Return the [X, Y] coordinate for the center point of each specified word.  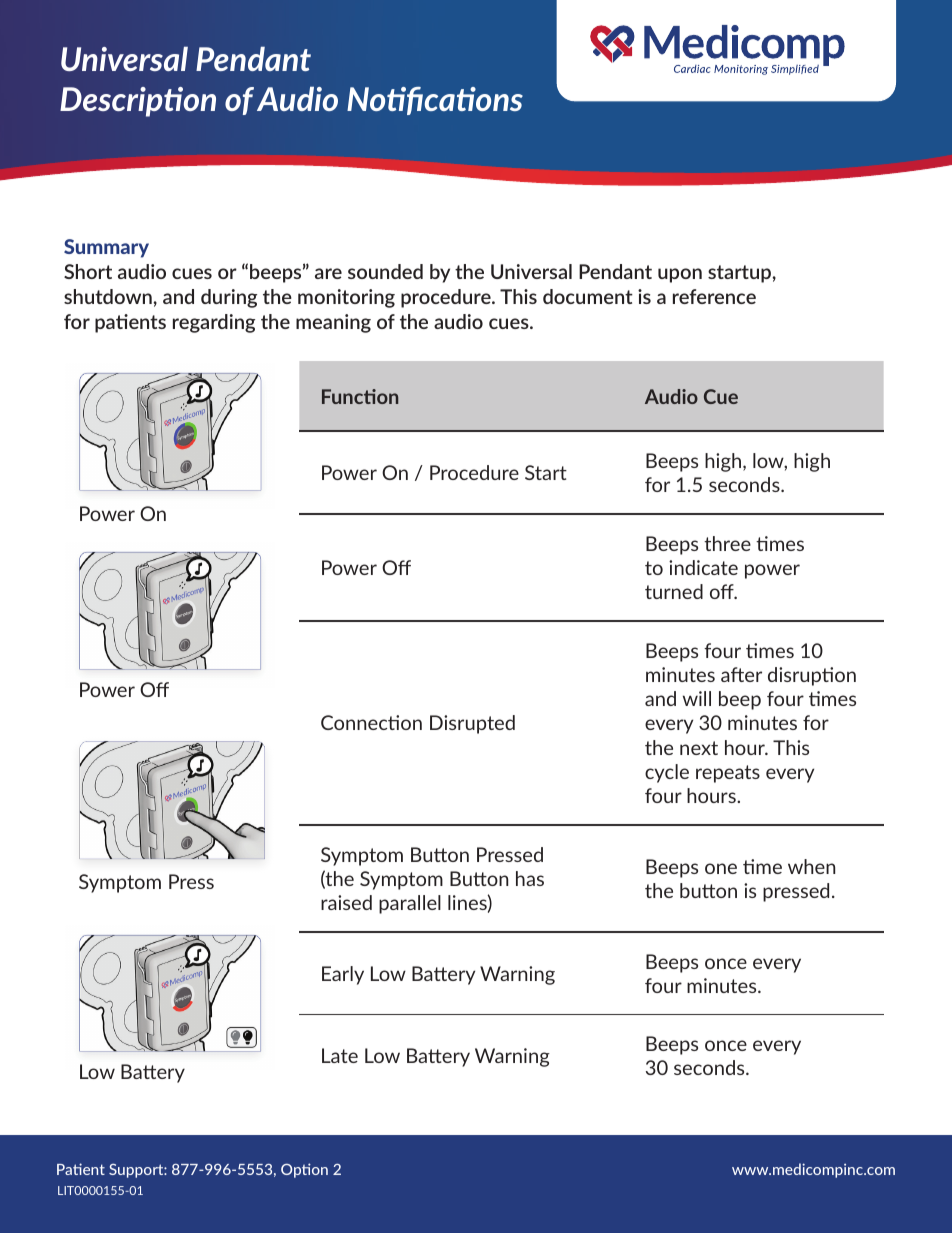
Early [343, 975]
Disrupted [472, 724]
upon [680, 275]
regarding [214, 323]
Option [304, 1170]
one [721, 868]
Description [138, 102]
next [699, 748]
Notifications [435, 101]
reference [714, 296]
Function [360, 396]
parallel [410, 904]
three [727, 543]
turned [674, 591]
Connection [371, 722]
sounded [385, 271]
